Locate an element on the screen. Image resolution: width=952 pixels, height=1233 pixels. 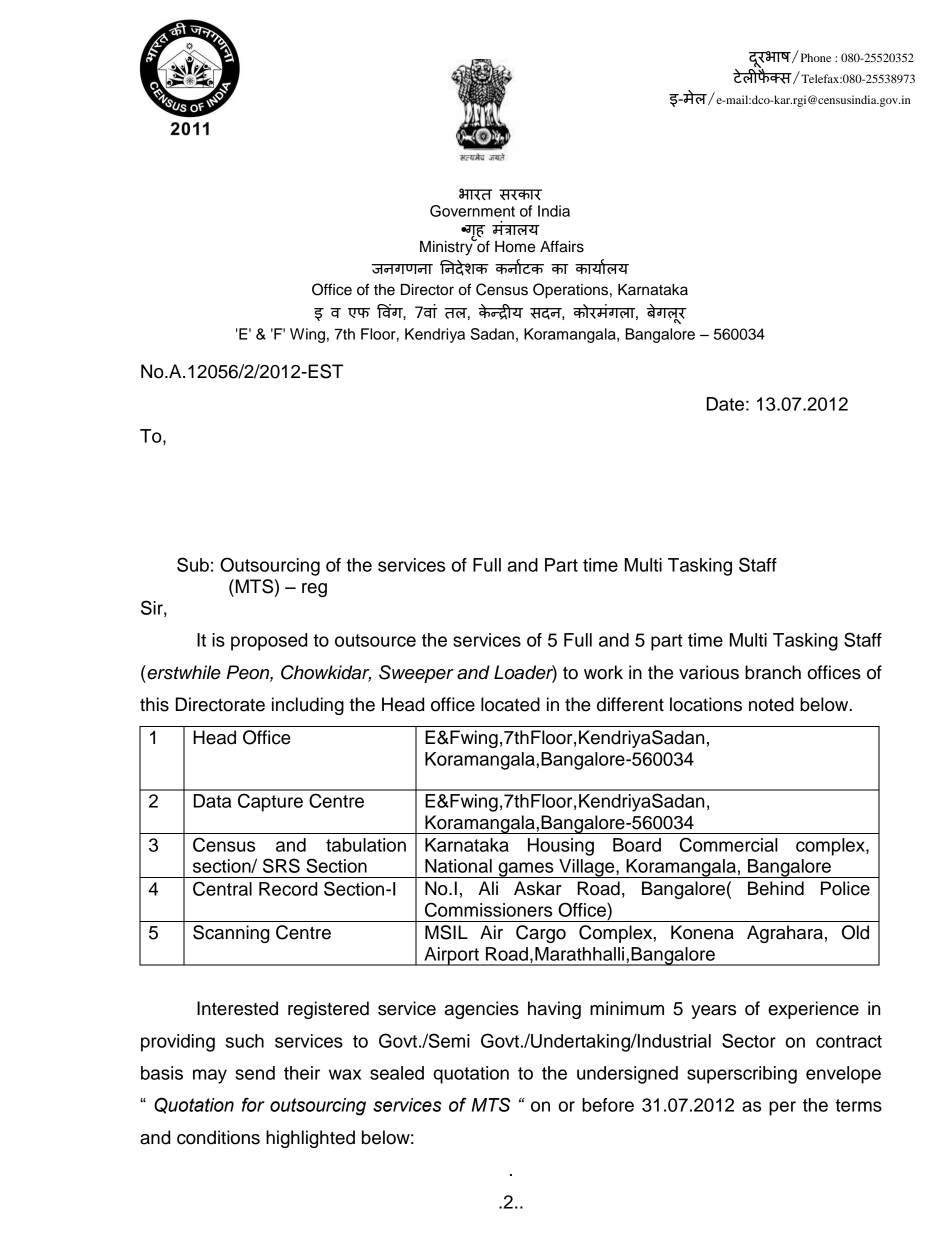
Home is located at coordinates (515, 247).
